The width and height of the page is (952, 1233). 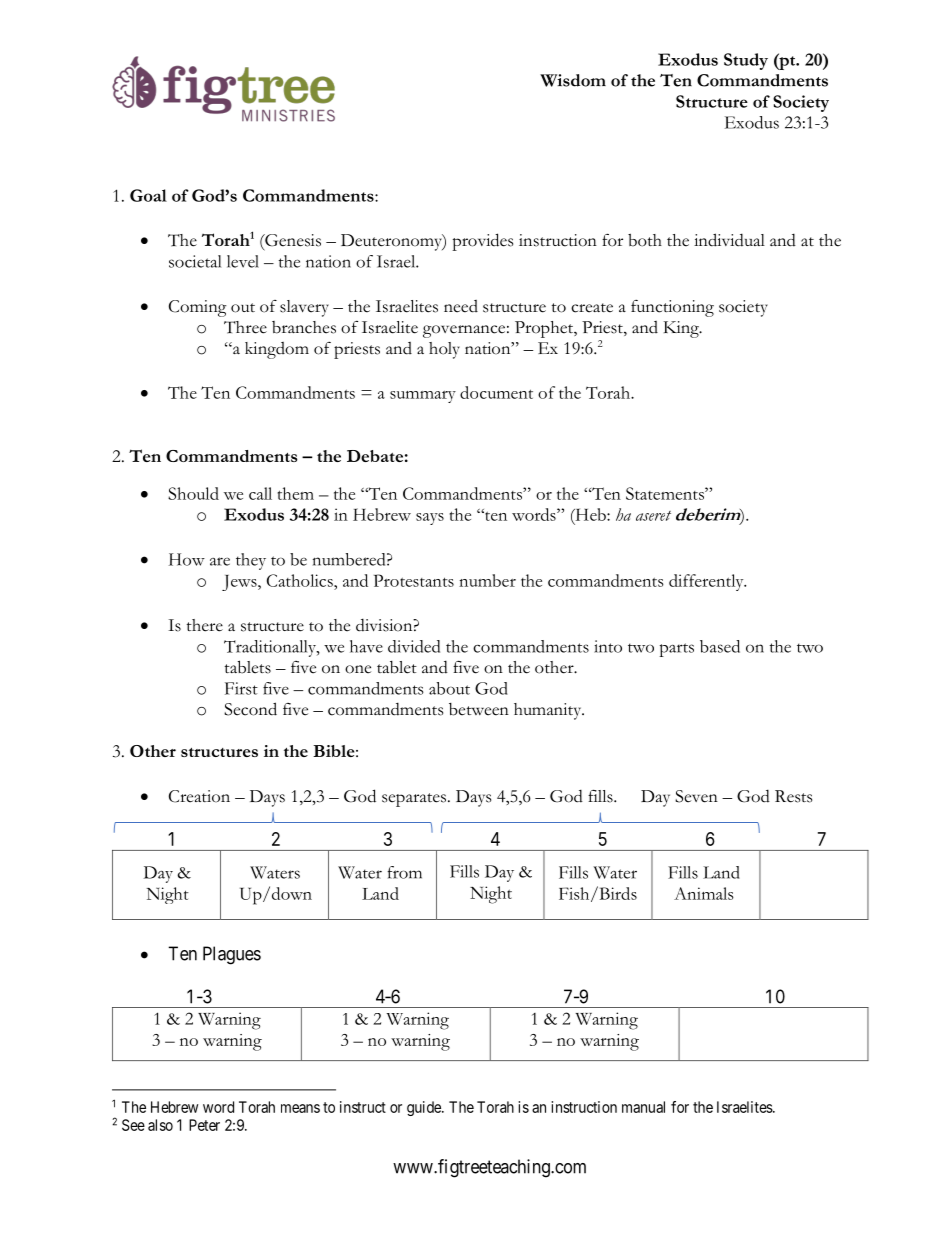 I want to click on Peter, so click(x=204, y=1125).
